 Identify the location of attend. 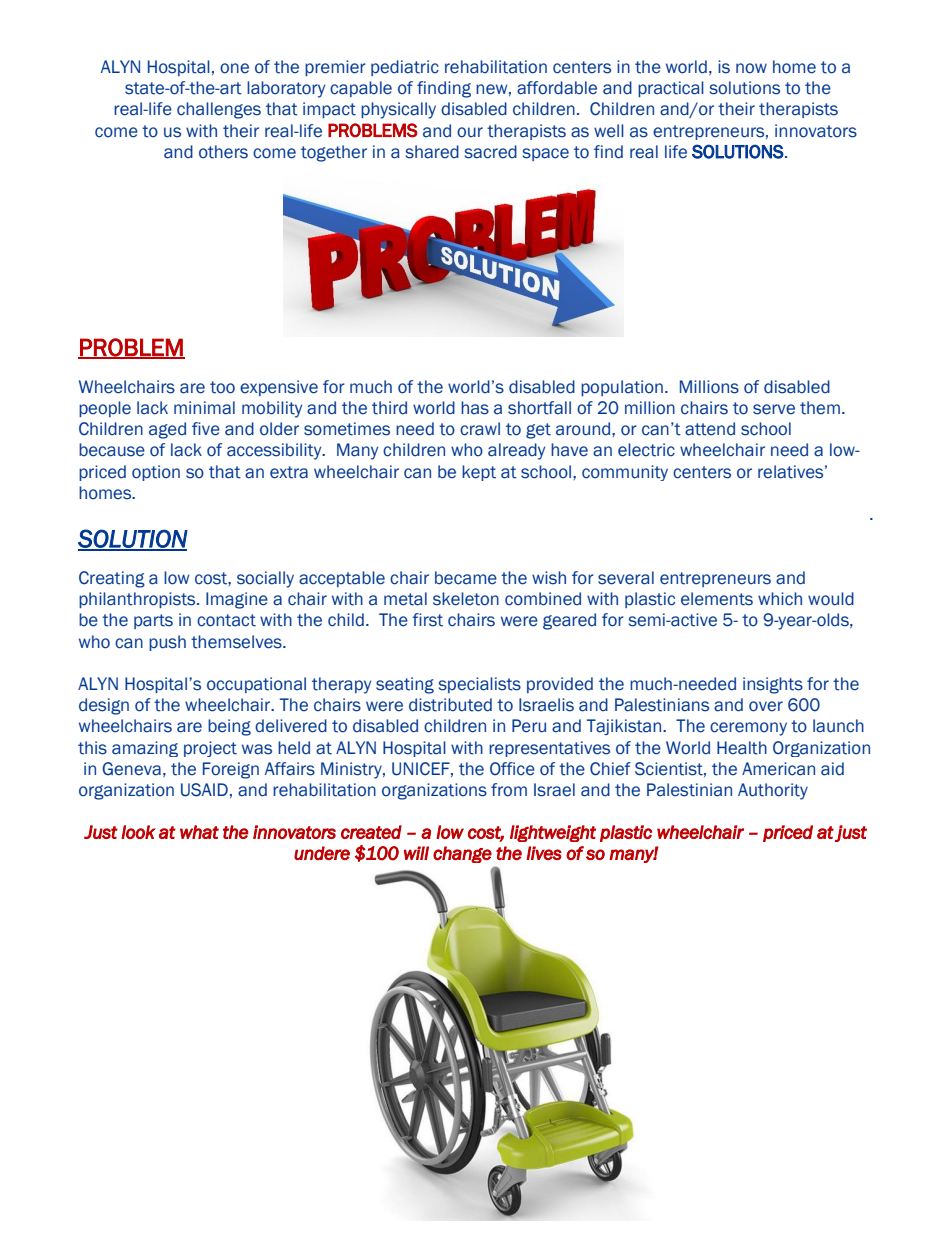
(710, 429).
